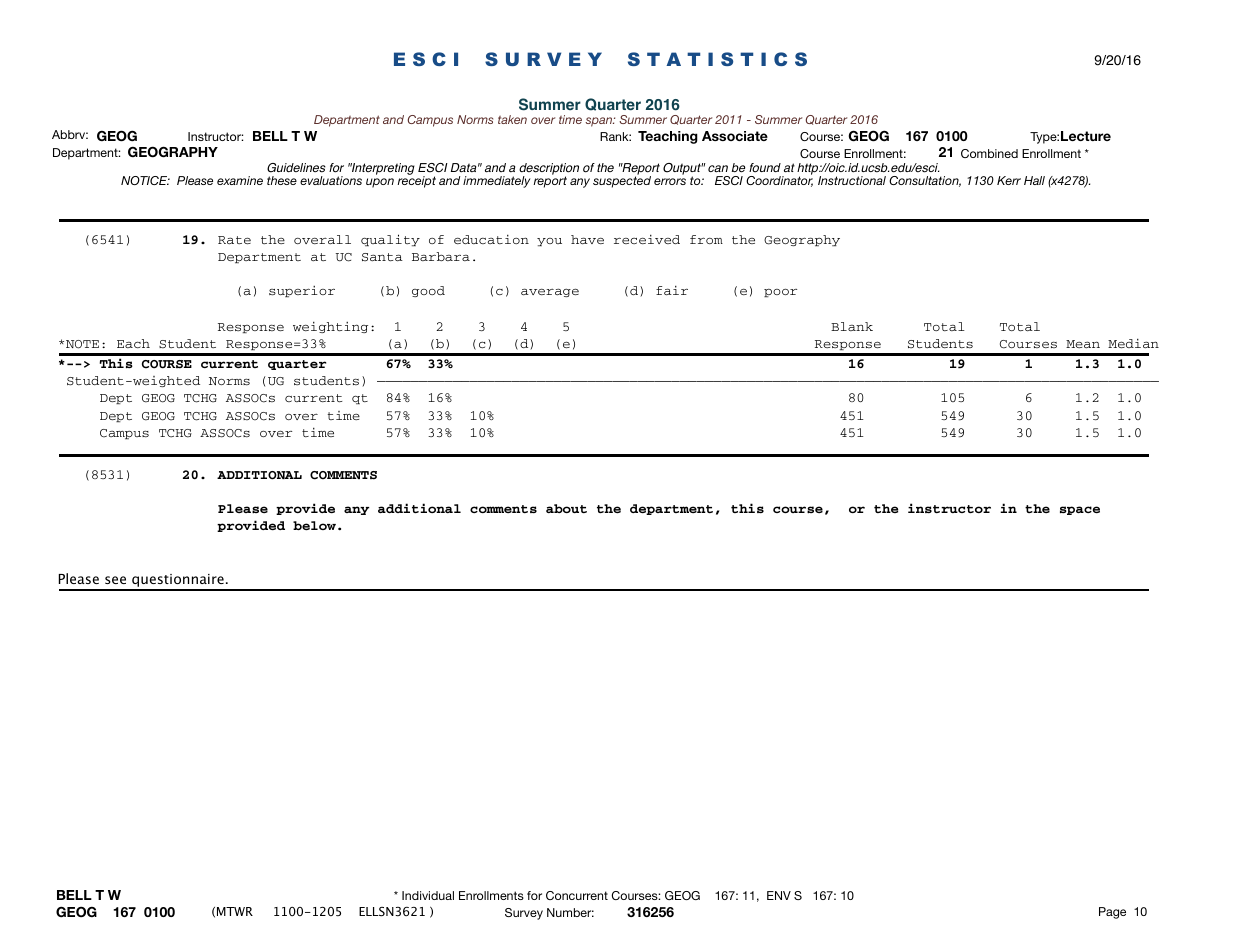 The image size is (1233, 952). Describe the element at coordinates (989, 153) in the image. I see `Combined` at that location.
